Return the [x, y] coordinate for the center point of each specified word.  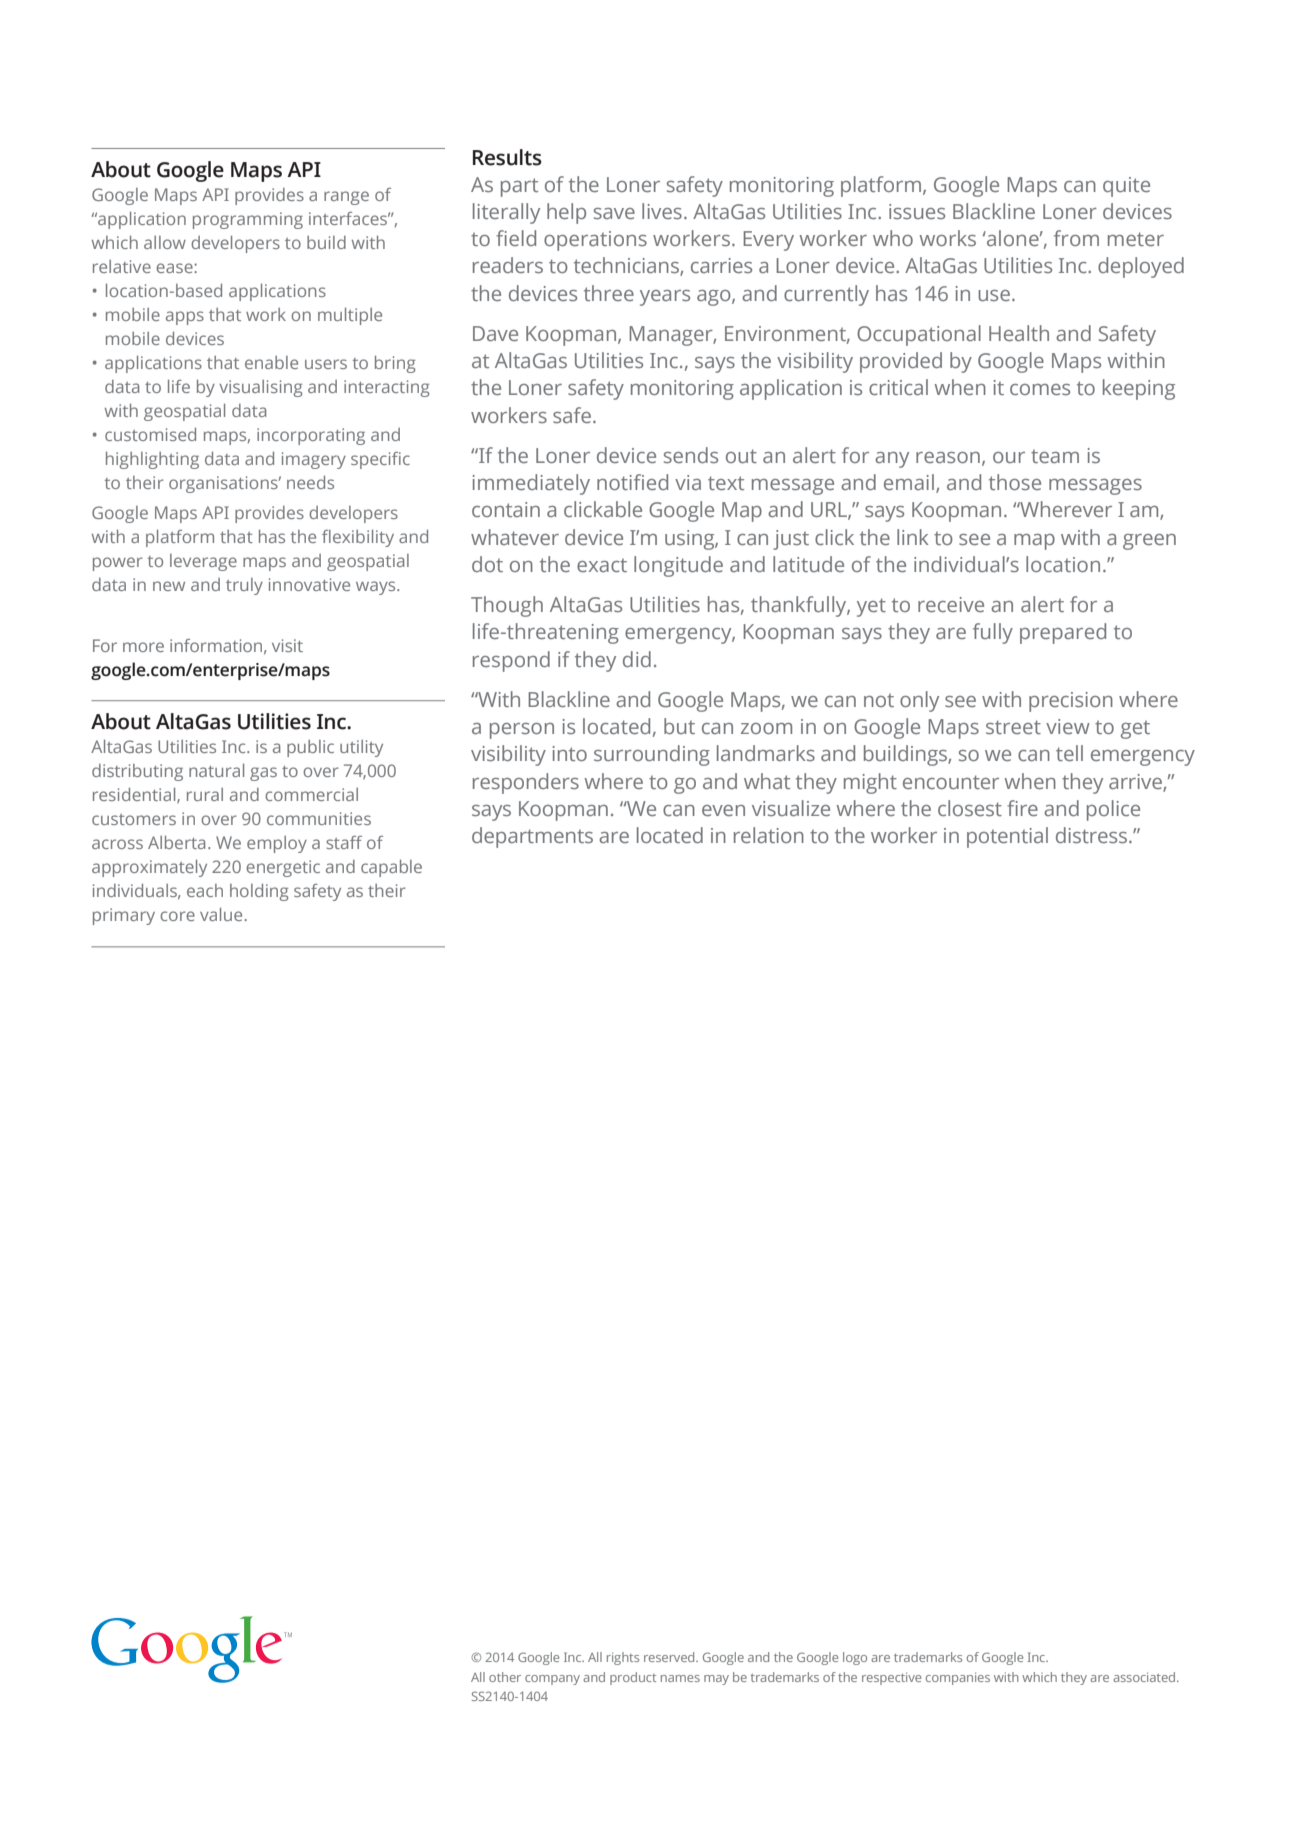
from [1076, 238]
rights [623, 1658]
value [221, 914]
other [505, 1677]
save [614, 213]
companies [958, 1678]
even [723, 810]
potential [1007, 837]
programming [248, 220]
